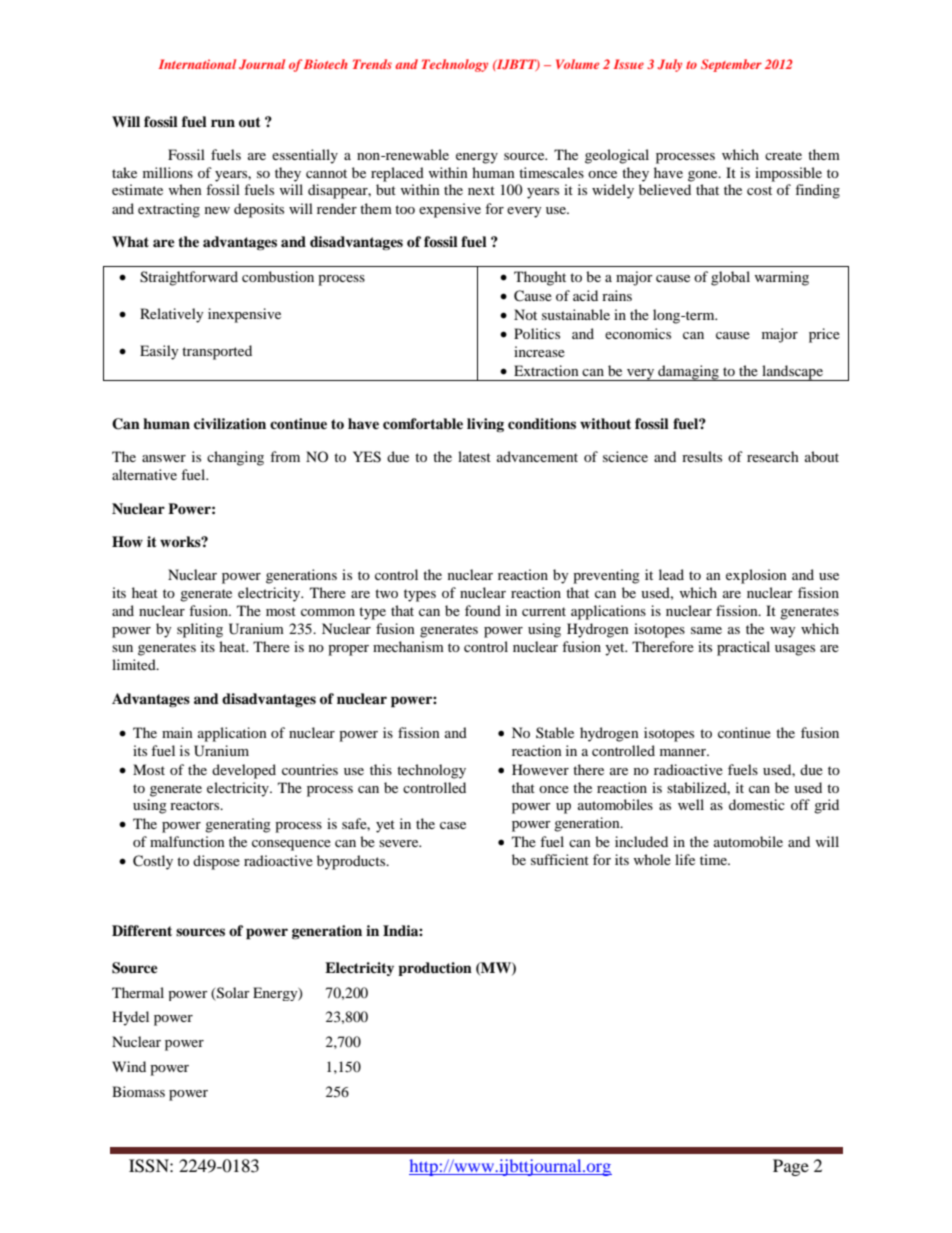  I want to click on domestic, so click(757, 804).
